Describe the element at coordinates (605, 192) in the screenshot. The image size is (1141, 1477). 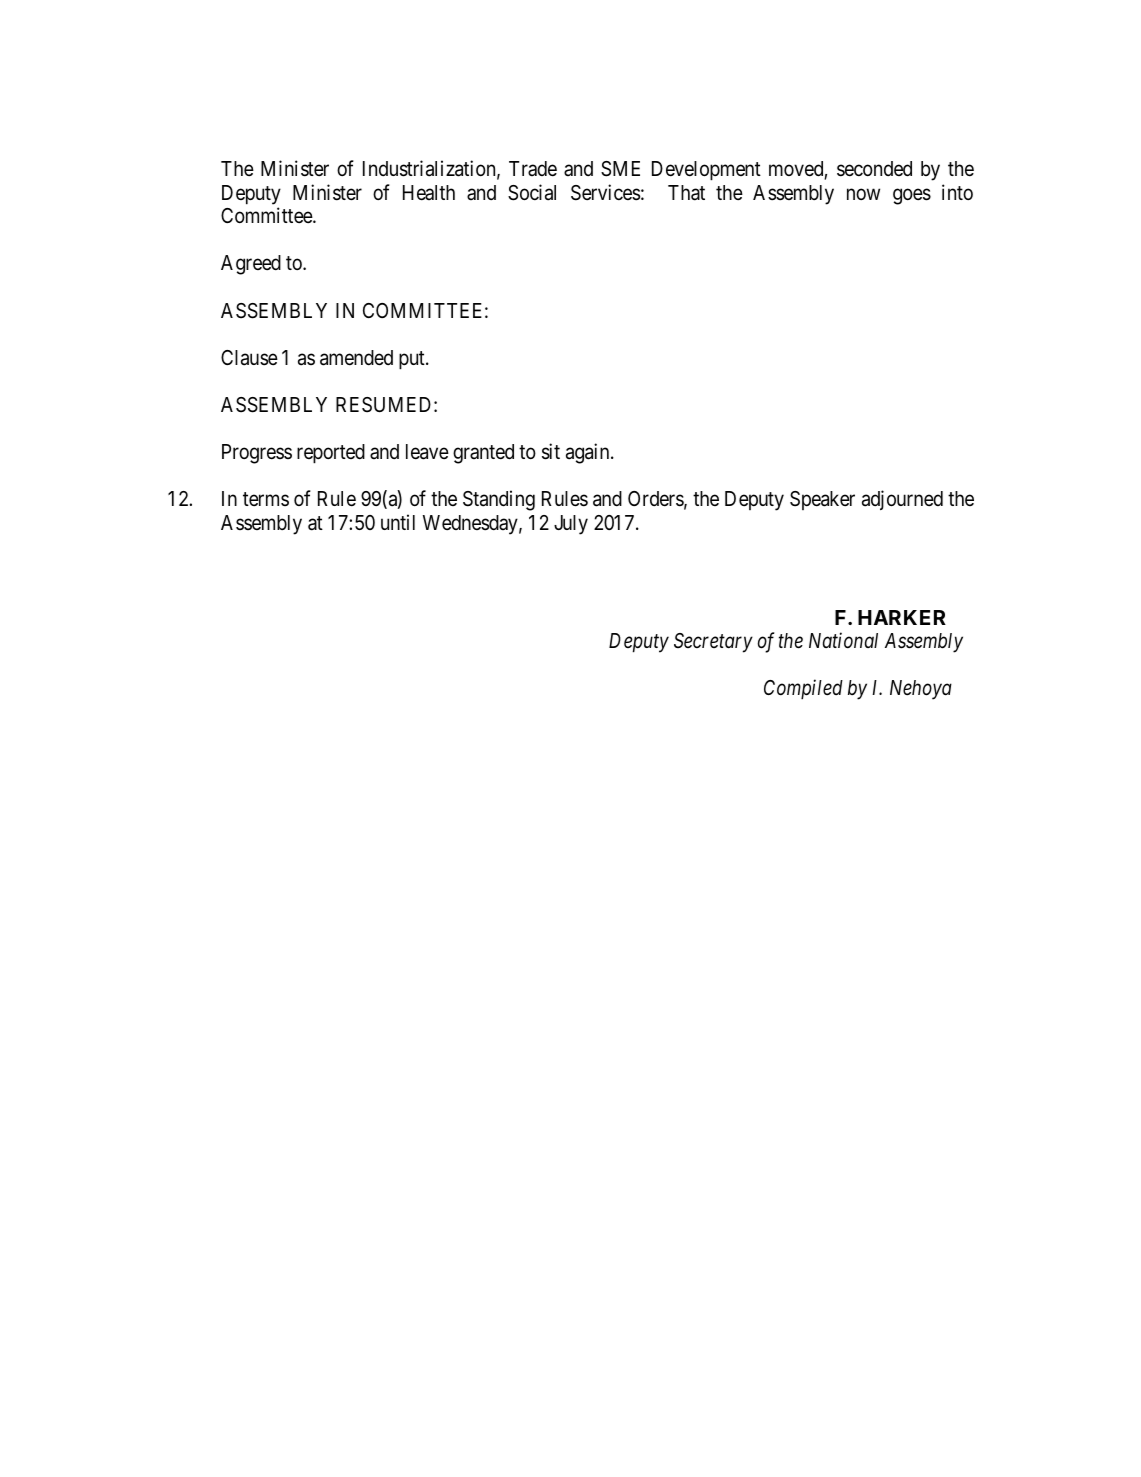
I see `Services` at that location.
